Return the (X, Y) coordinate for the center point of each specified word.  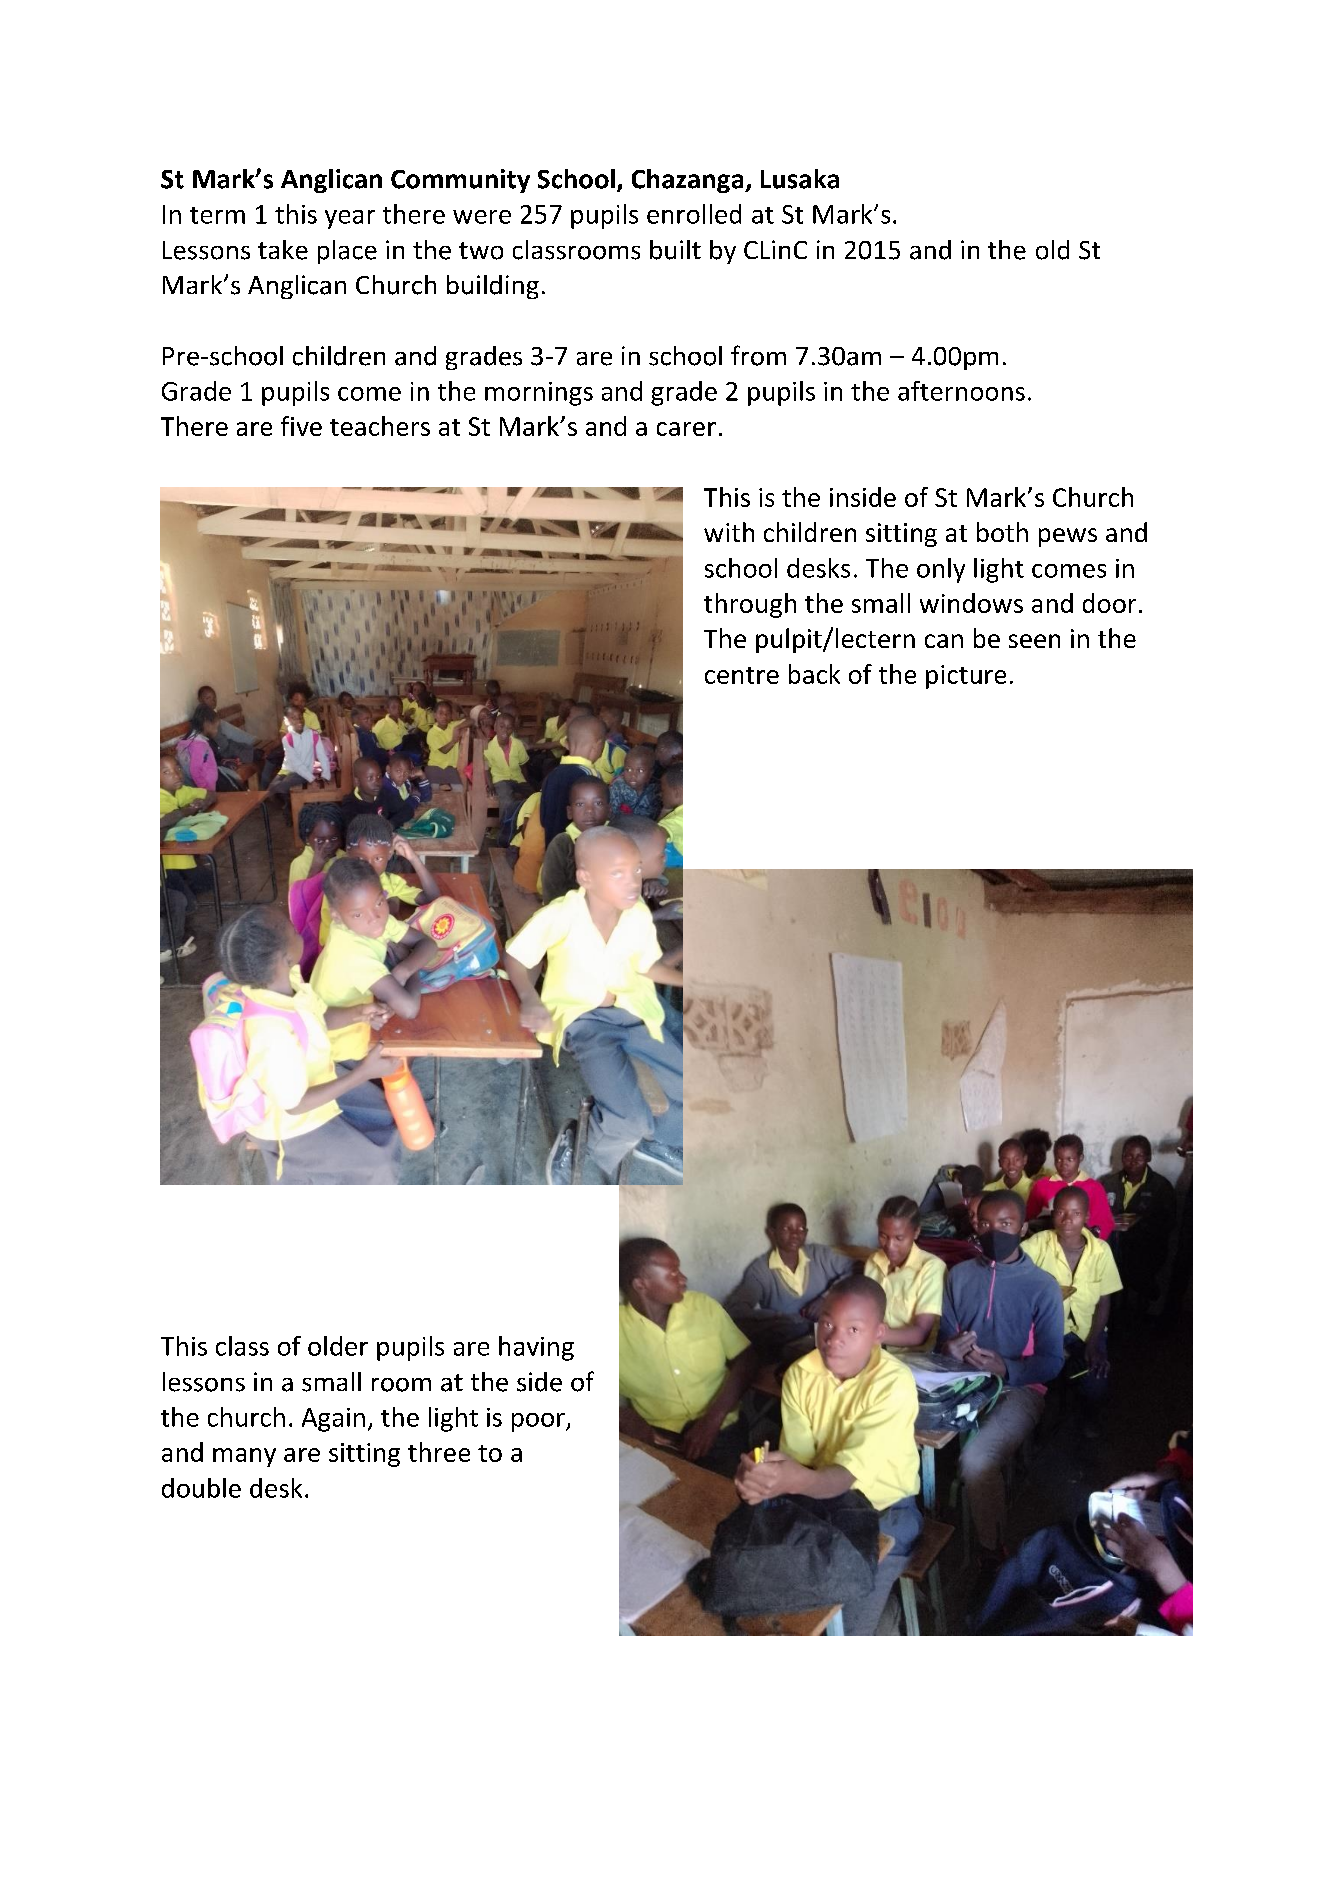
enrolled (694, 214)
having (536, 1348)
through (750, 605)
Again (333, 1420)
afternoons (961, 391)
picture (966, 677)
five (301, 426)
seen (1034, 641)
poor (539, 1422)
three (439, 1452)
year (350, 219)
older (338, 1346)
